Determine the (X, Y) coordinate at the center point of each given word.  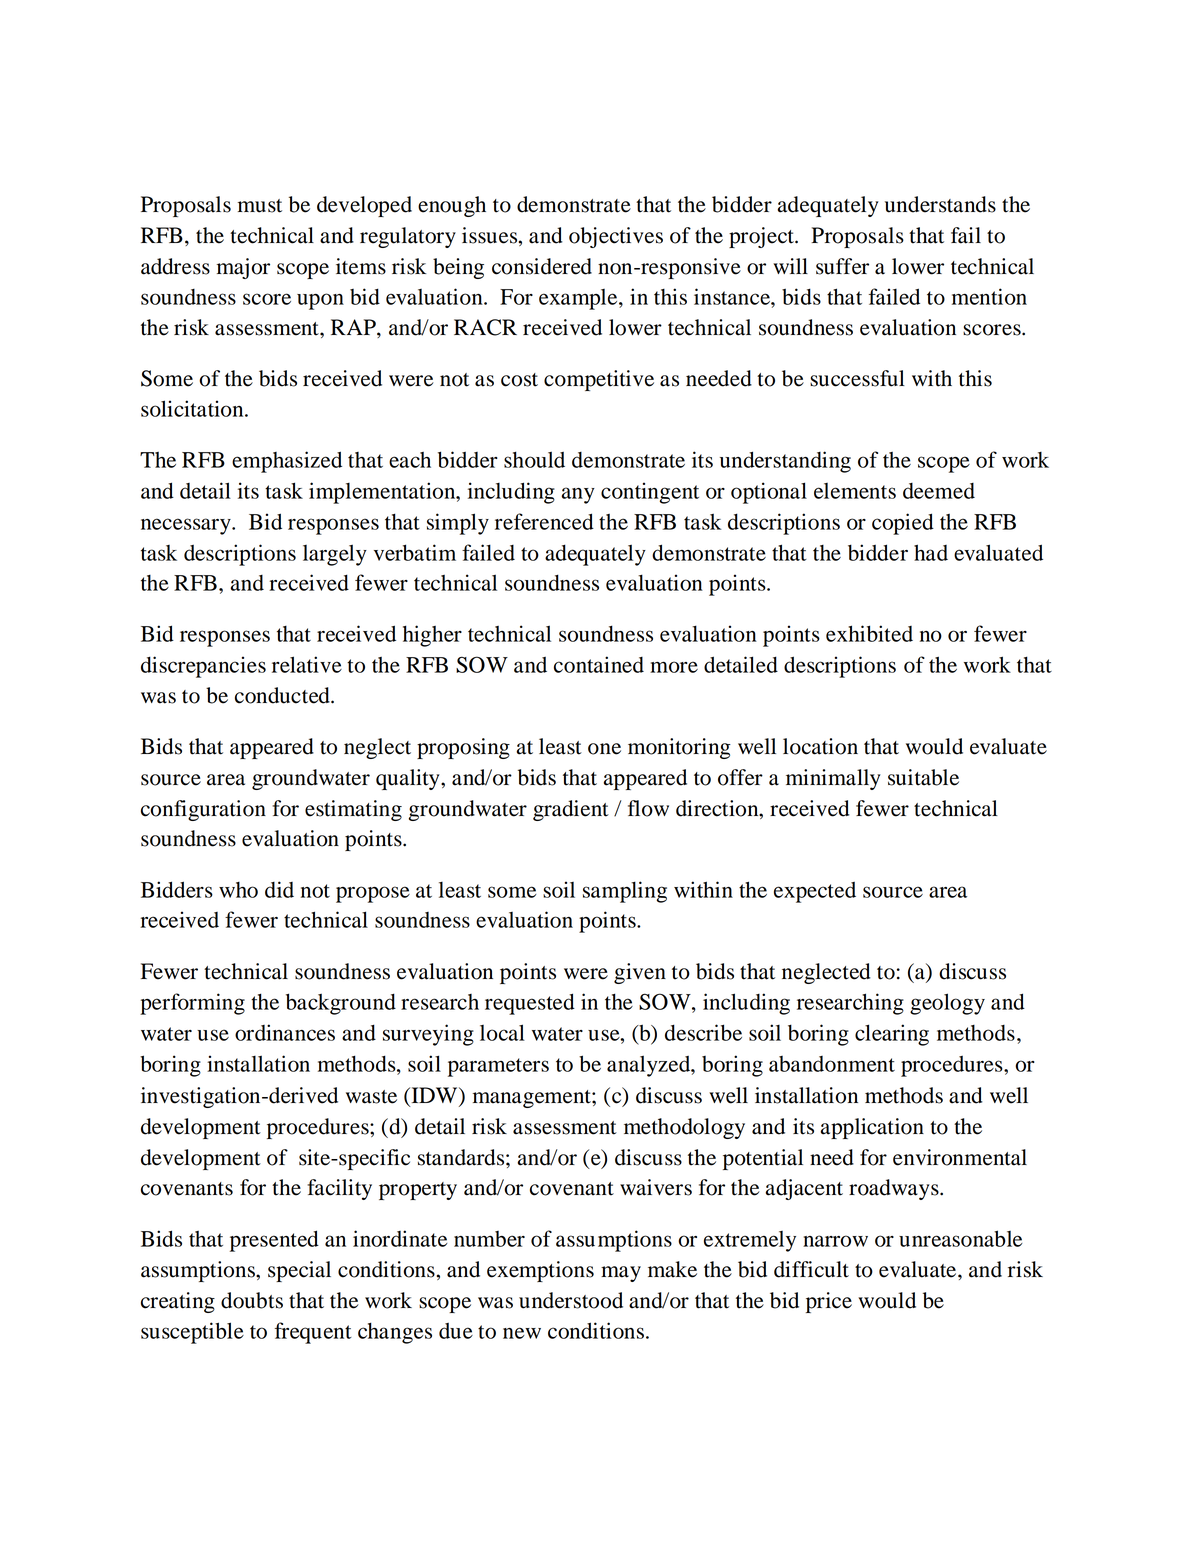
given (640, 973)
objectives (616, 237)
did (279, 889)
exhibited (869, 633)
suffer (842, 266)
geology (947, 1004)
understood (571, 1300)
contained (599, 664)
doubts (252, 1300)
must (260, 206)
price (829, 1302)
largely (335, 555)
